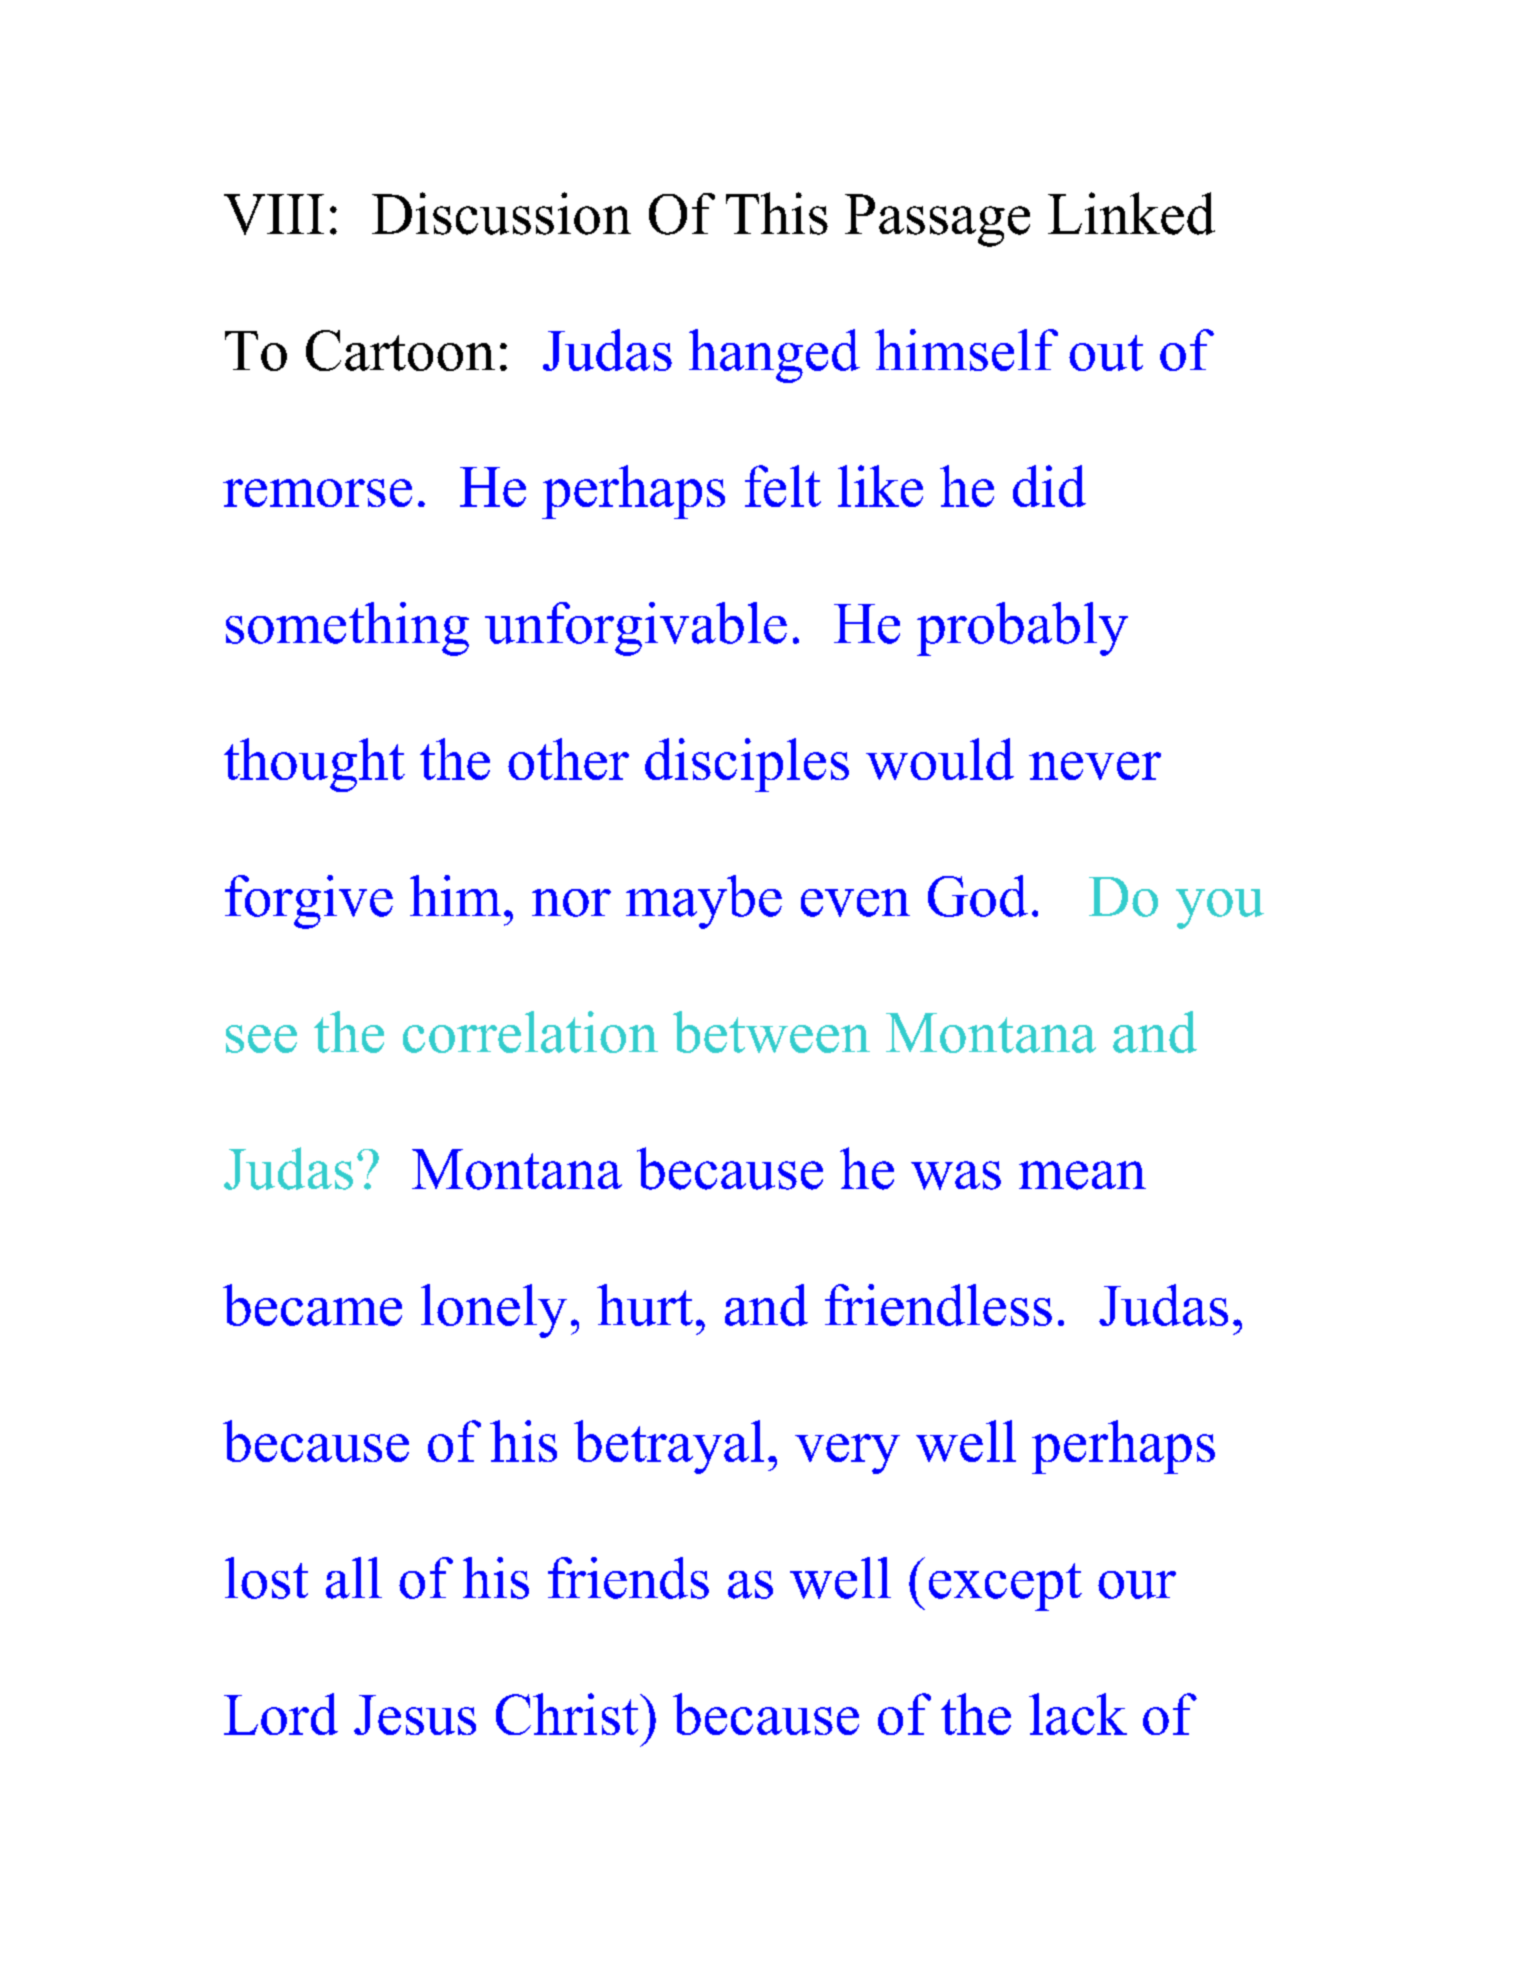  Describe the element at coordinates (415, 1715) in the image. I see `Jesus` at that location.
